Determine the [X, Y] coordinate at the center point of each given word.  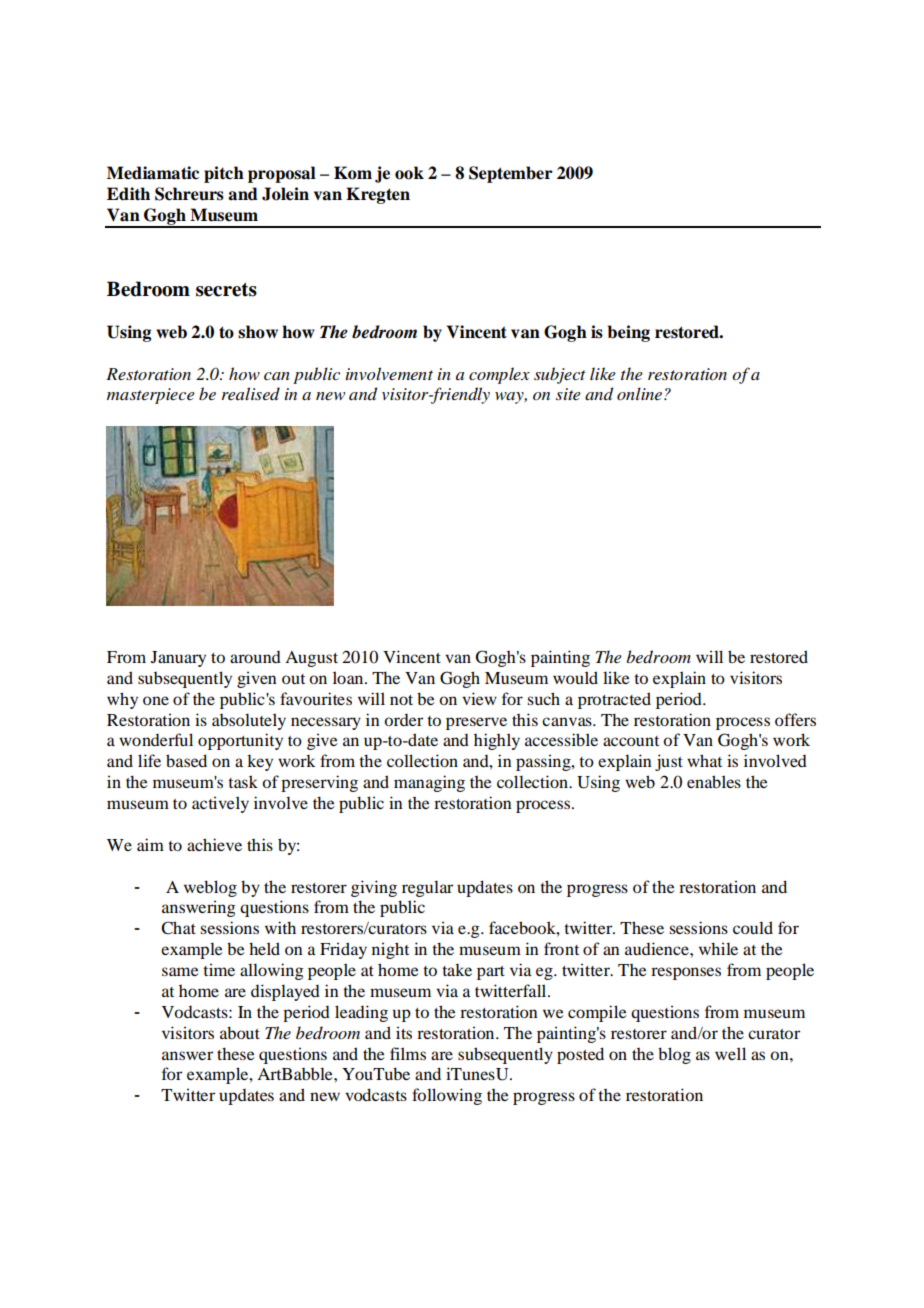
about [240, 1032]
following [447, 1096]
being [629, 333]
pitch [224, 174]
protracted [614, 700]
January [178, 659]
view [479, 698]
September [511, 174]
